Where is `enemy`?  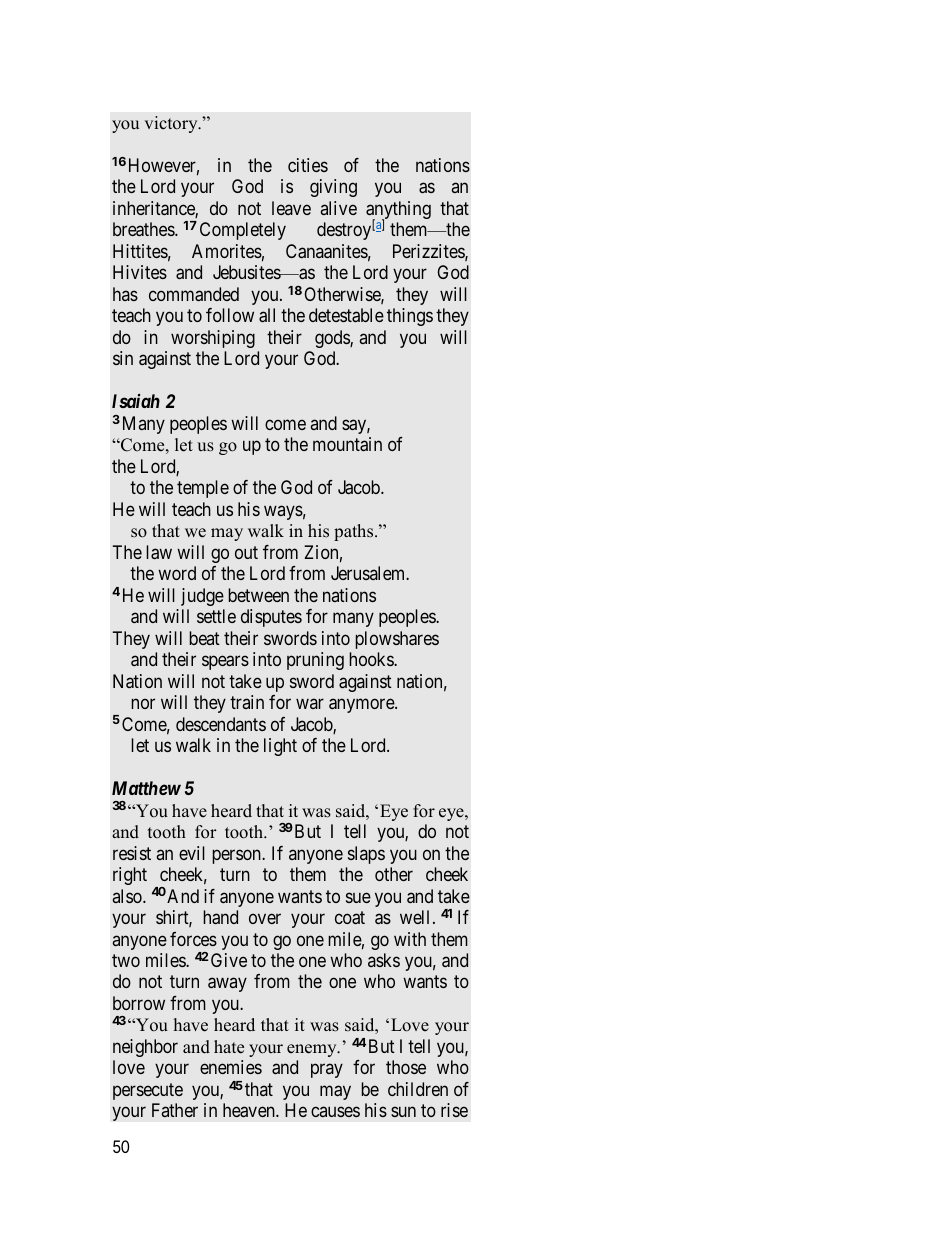
enemy is located at coordinates (313, 1050).
